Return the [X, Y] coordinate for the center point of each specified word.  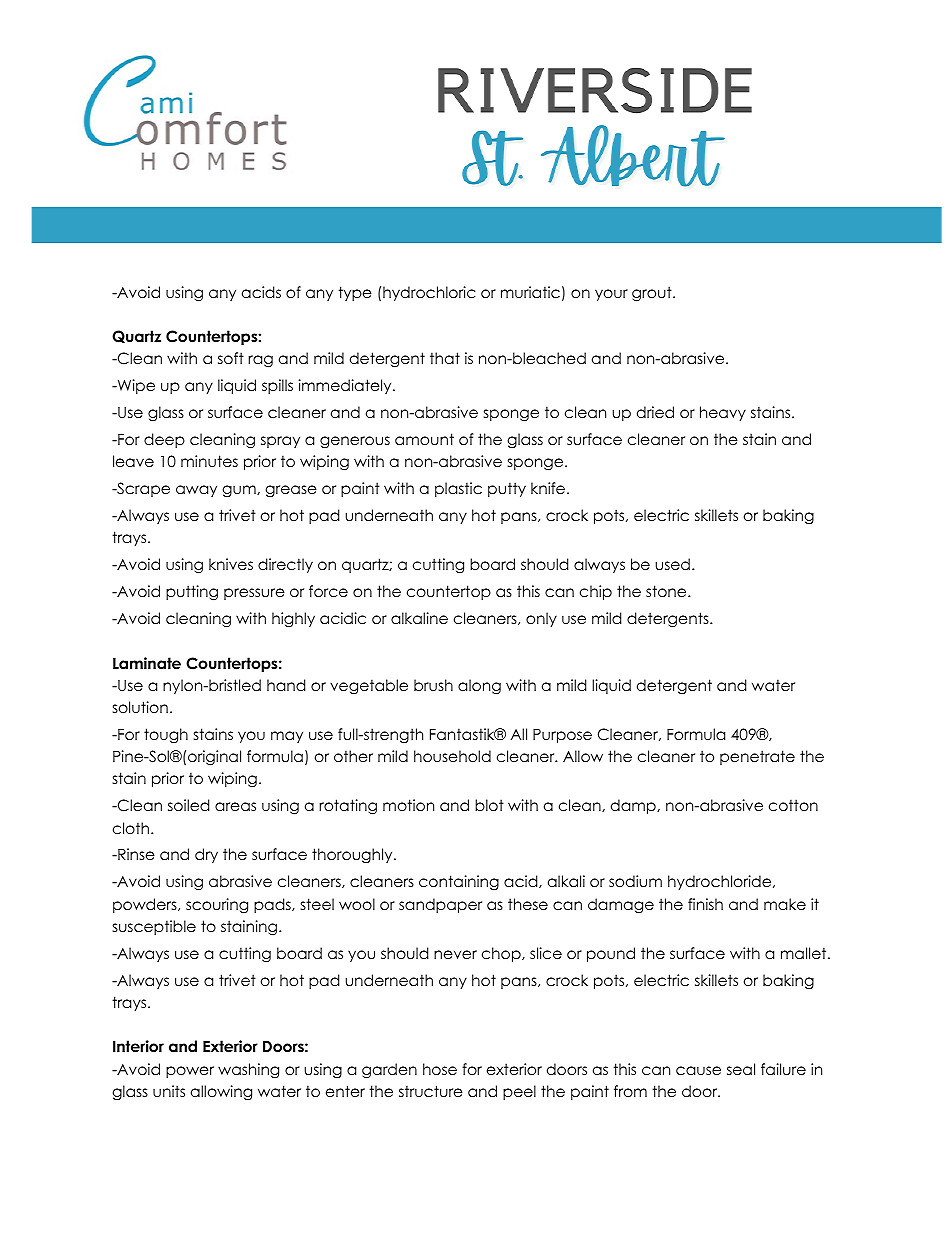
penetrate [757, 757]
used [672, 564]
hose [440, 1069]
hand [286, 685]
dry [206, 855]
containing [459, 883]
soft [231, 358]
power [190, 1072]
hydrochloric [429, 293]
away [196, 491]
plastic [458, 489]
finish [705, 904]
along [479, 687]
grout [653, 294]
